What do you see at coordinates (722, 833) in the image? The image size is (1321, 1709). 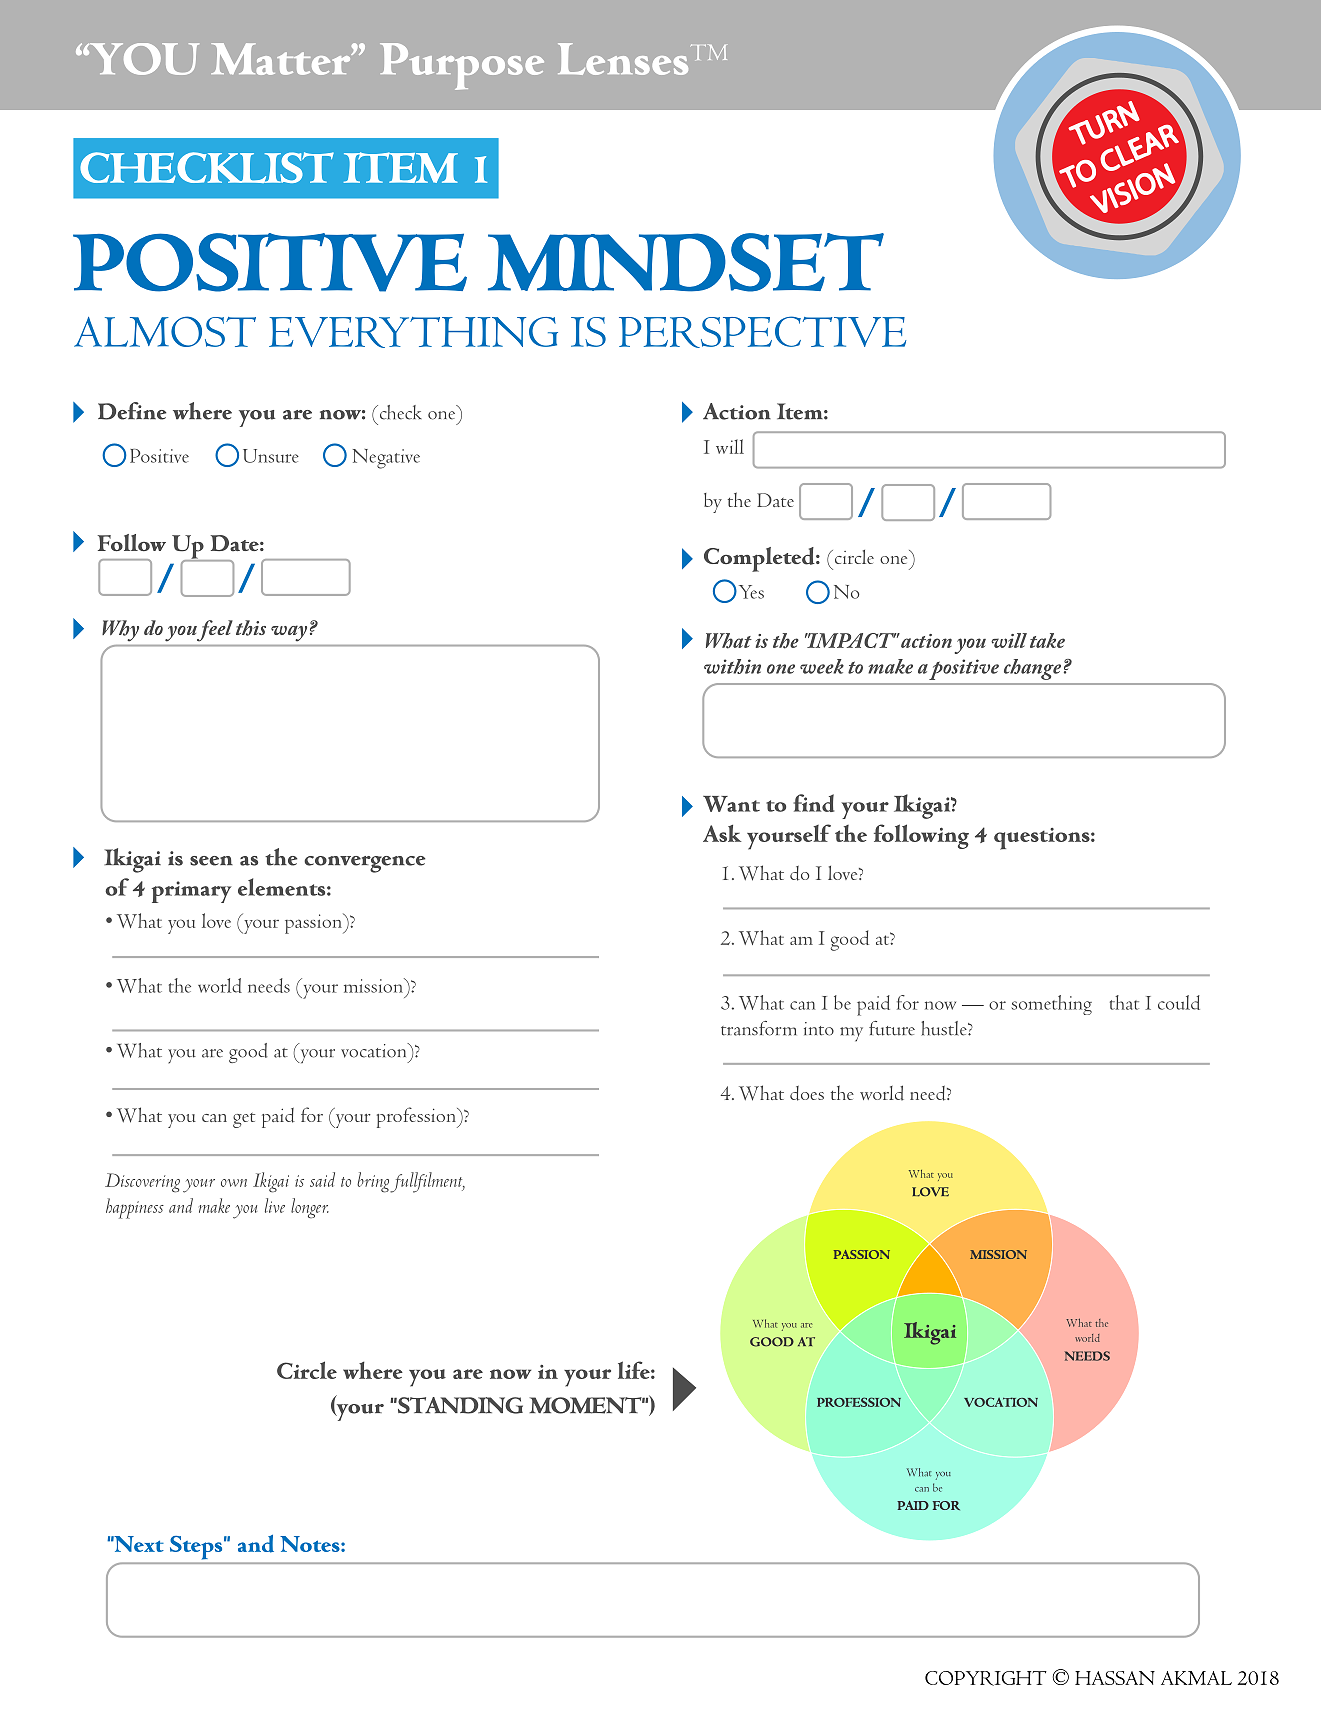 I see `Ask` at bounding box center [722, 833].
